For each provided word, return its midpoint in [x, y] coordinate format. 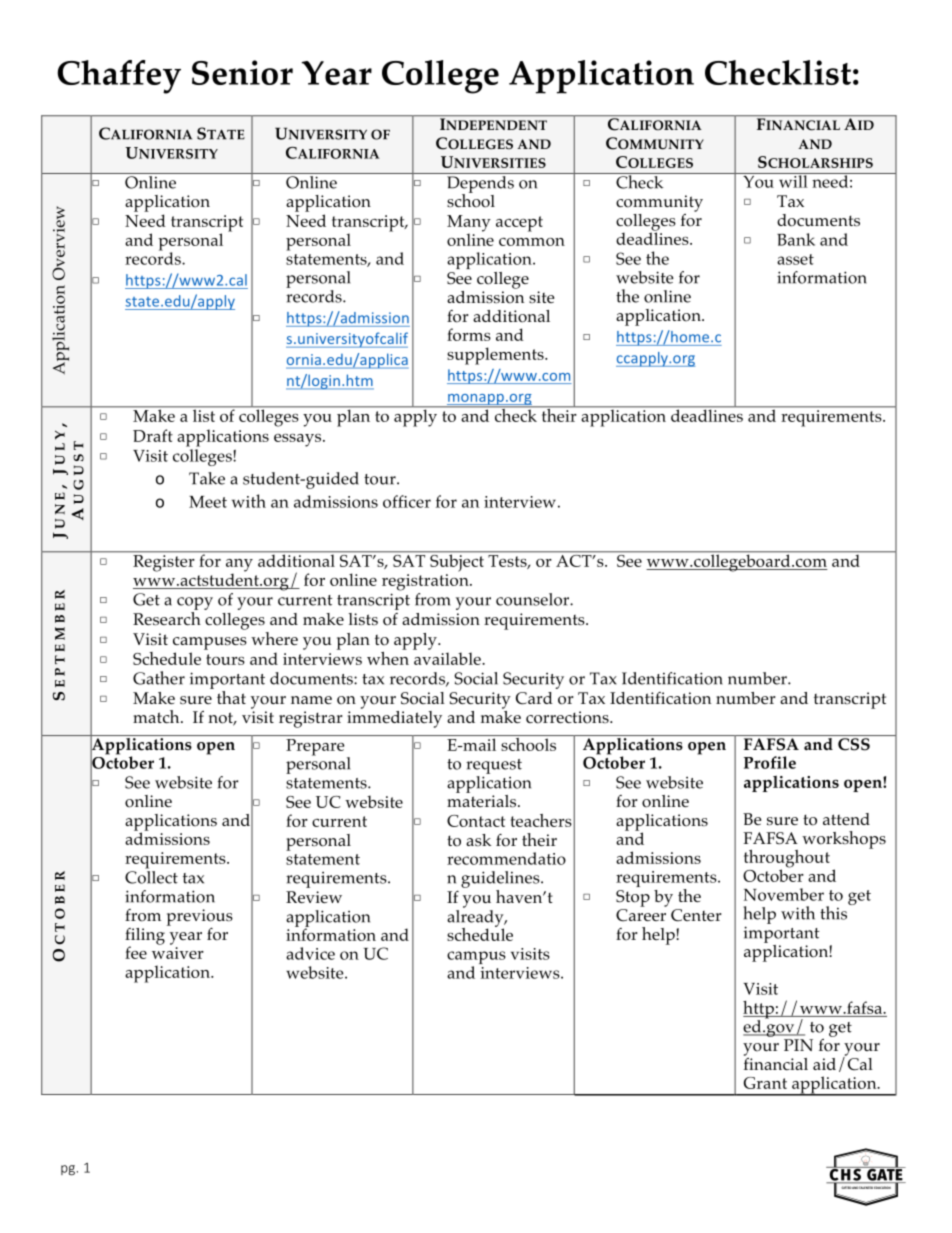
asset [795, 259]
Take [207, 478]
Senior [242, 72]
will [793, 180]
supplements [496, 356]
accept [519, 224]
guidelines [501, 879]
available [448, 658]
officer [407, 501]
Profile [770, 762]
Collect [151, 877]
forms [469, 334]
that [231, 697]
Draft [153, 435]
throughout [787, 860]
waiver [178, 953]
